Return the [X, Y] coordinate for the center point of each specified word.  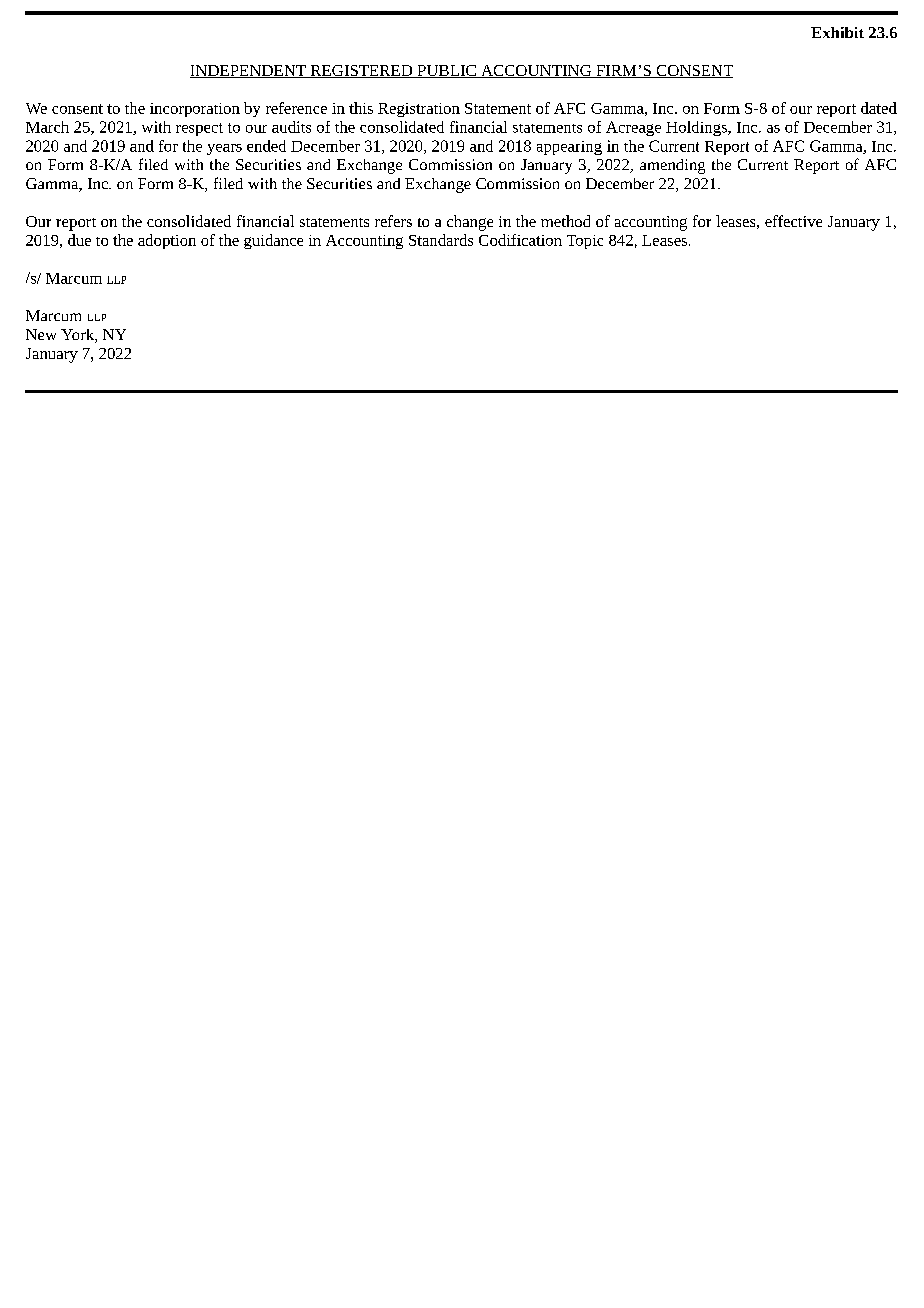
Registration [419, 110]
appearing [569, 148]
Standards [441, 240]
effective [793, 221]
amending [672, 166]
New [41, 334]
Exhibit [837, 32]
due [79, 240]
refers [393, 221]
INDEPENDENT [249, 71]
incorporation [195, 110]
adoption [167, 241]
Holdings [697, 128]
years [224, 149]
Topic [585, 242]
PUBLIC [446, 71]
